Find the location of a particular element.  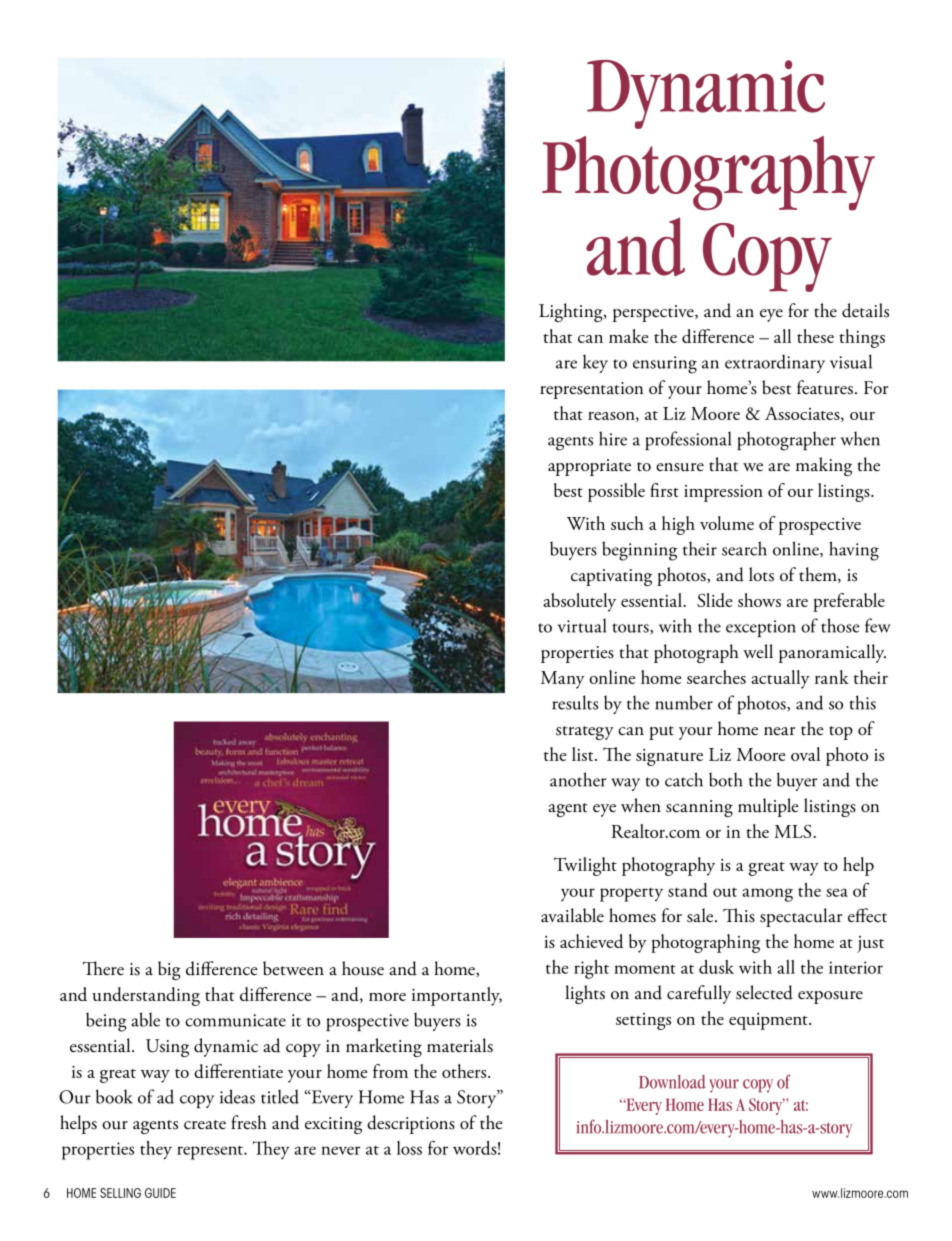

another is located at coordinates (578, 779).
